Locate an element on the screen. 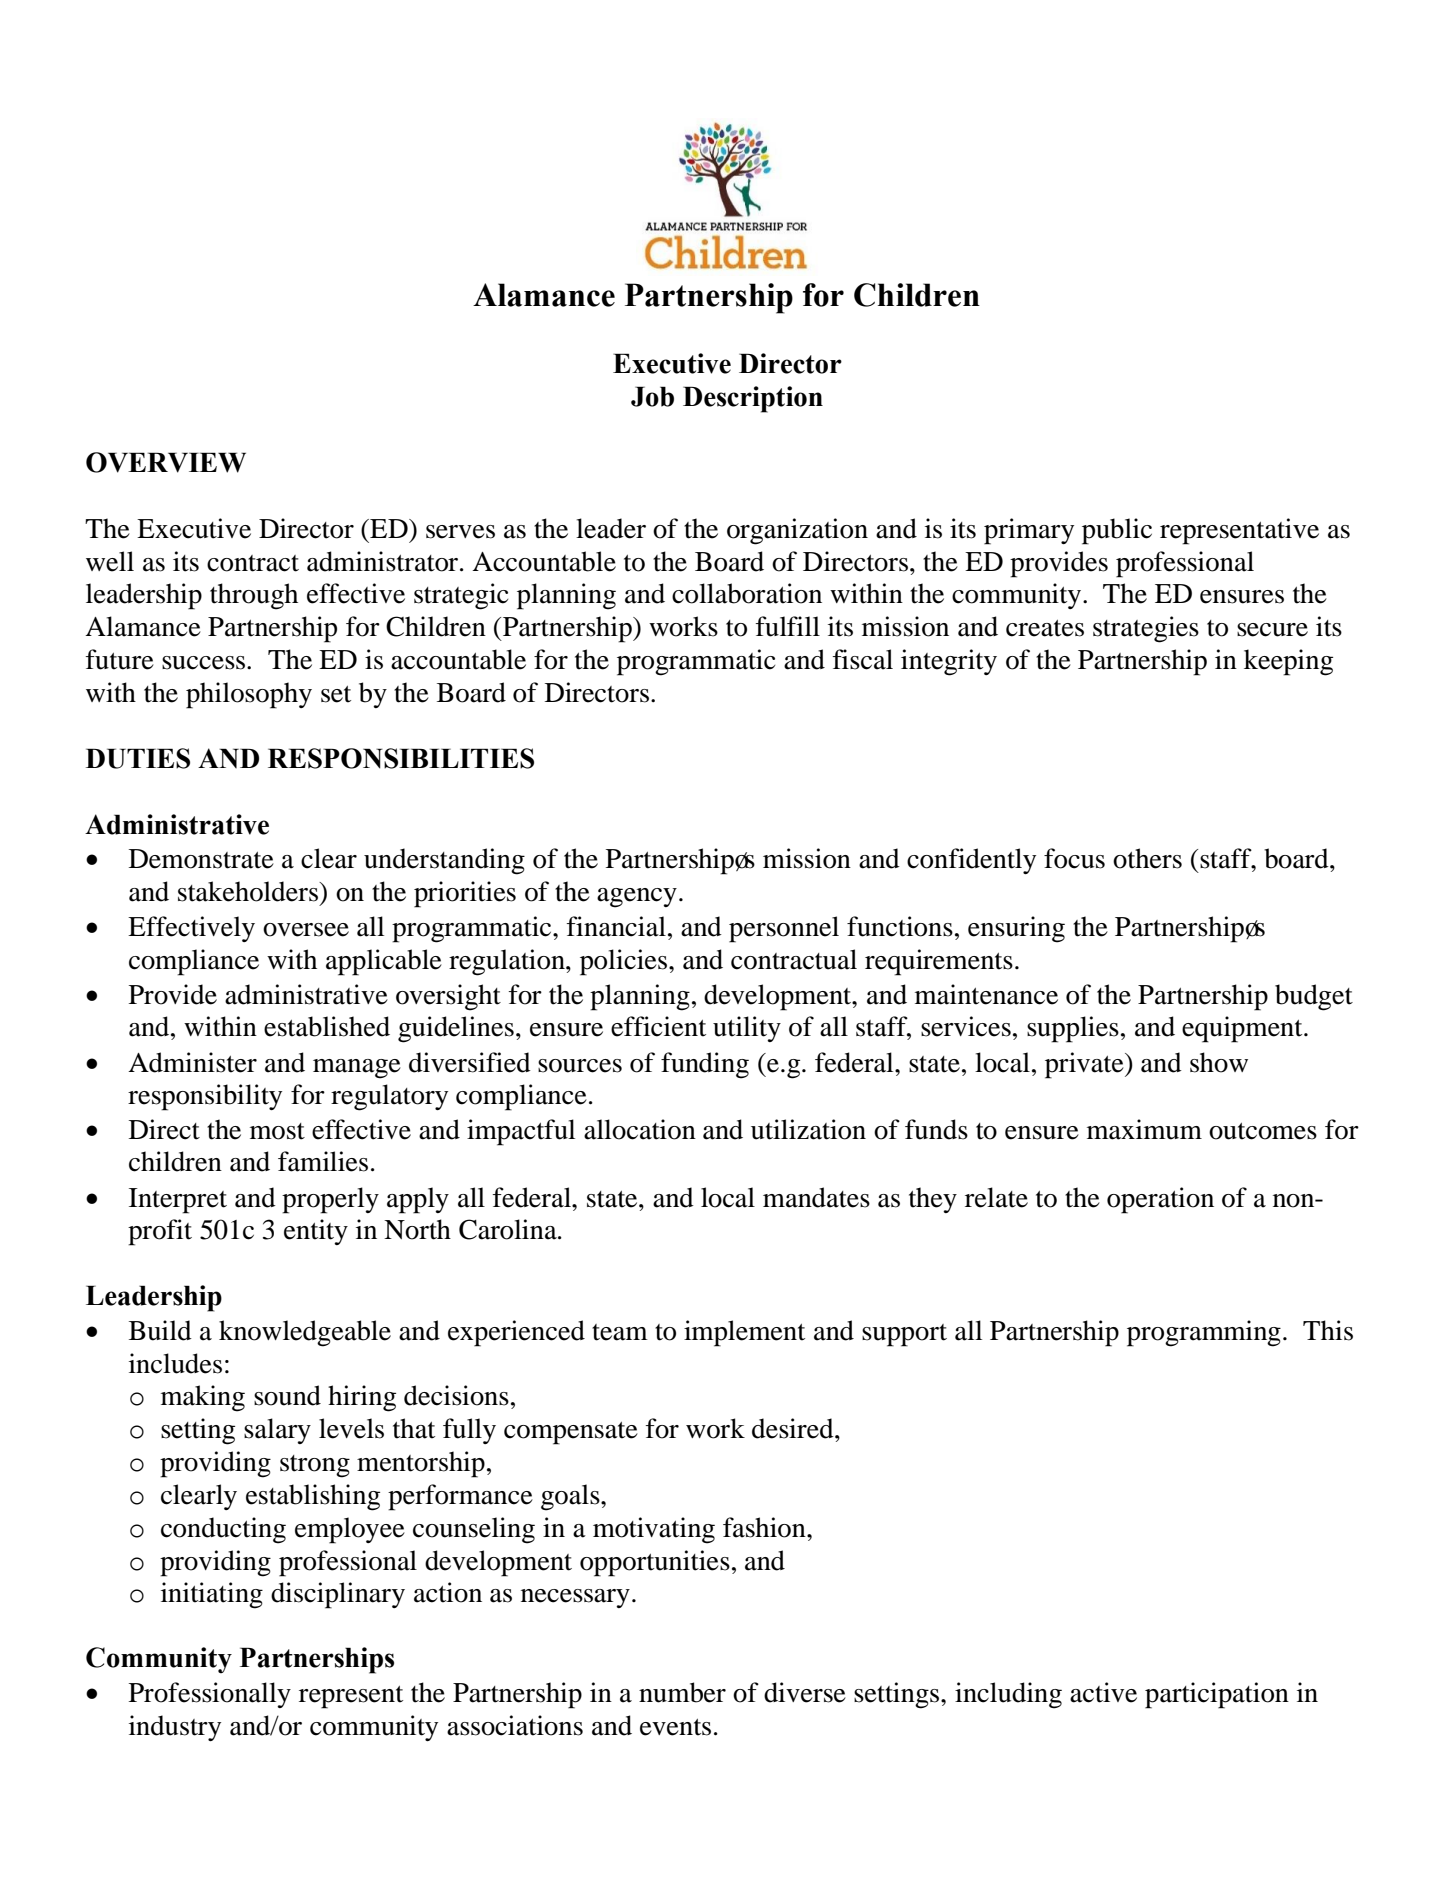  industry is located at coordinates (175, 1728).
